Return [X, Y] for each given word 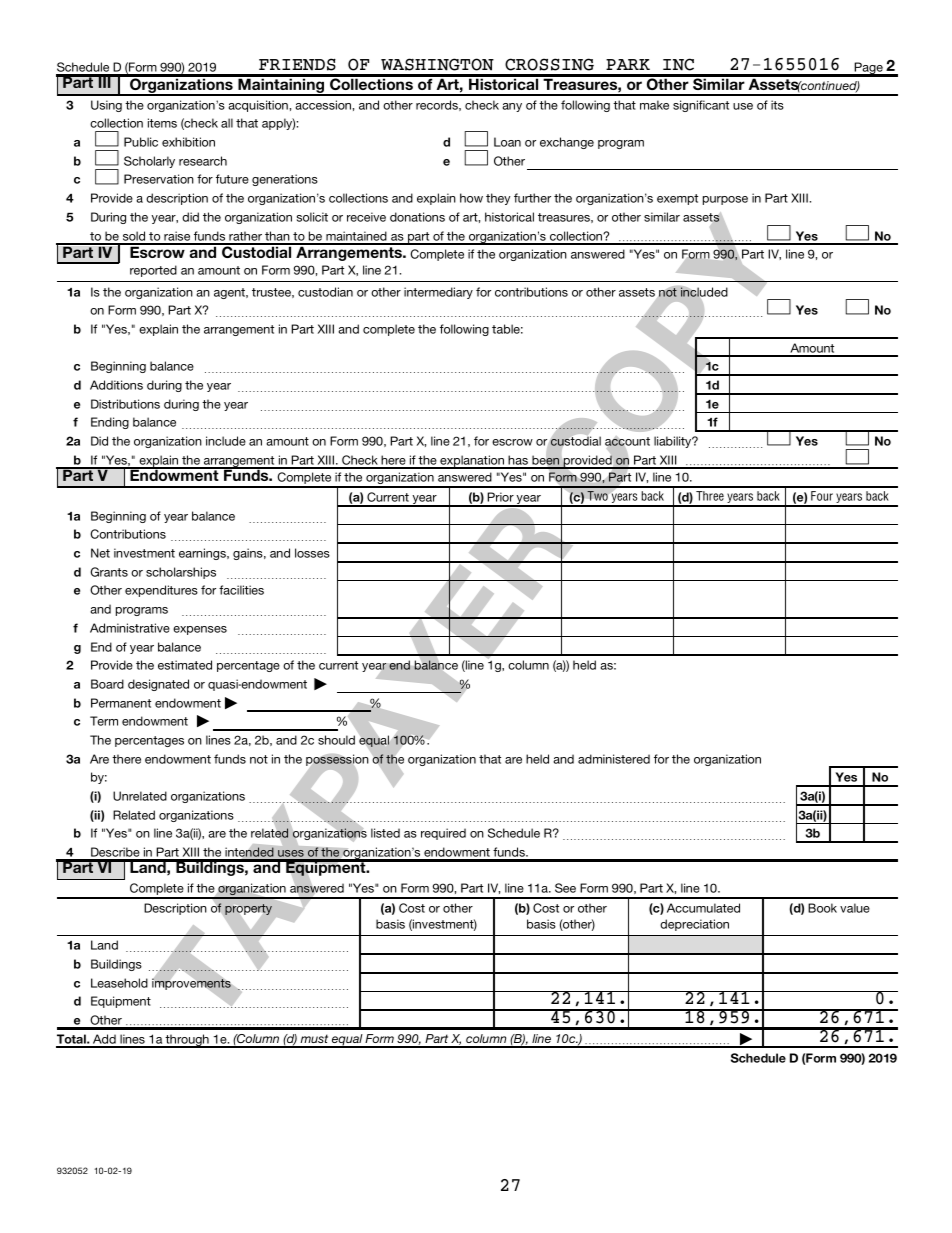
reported [153, 271]
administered [614, 759]
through [187, 1041]
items [162, 123]
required [443, 834]
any [512, 107]
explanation [472, 462]
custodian [325, 292]
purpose [725, 200]
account [627, 442]
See [565, 888]
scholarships [181, 573]
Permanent [121, 703]
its [777, 105]
